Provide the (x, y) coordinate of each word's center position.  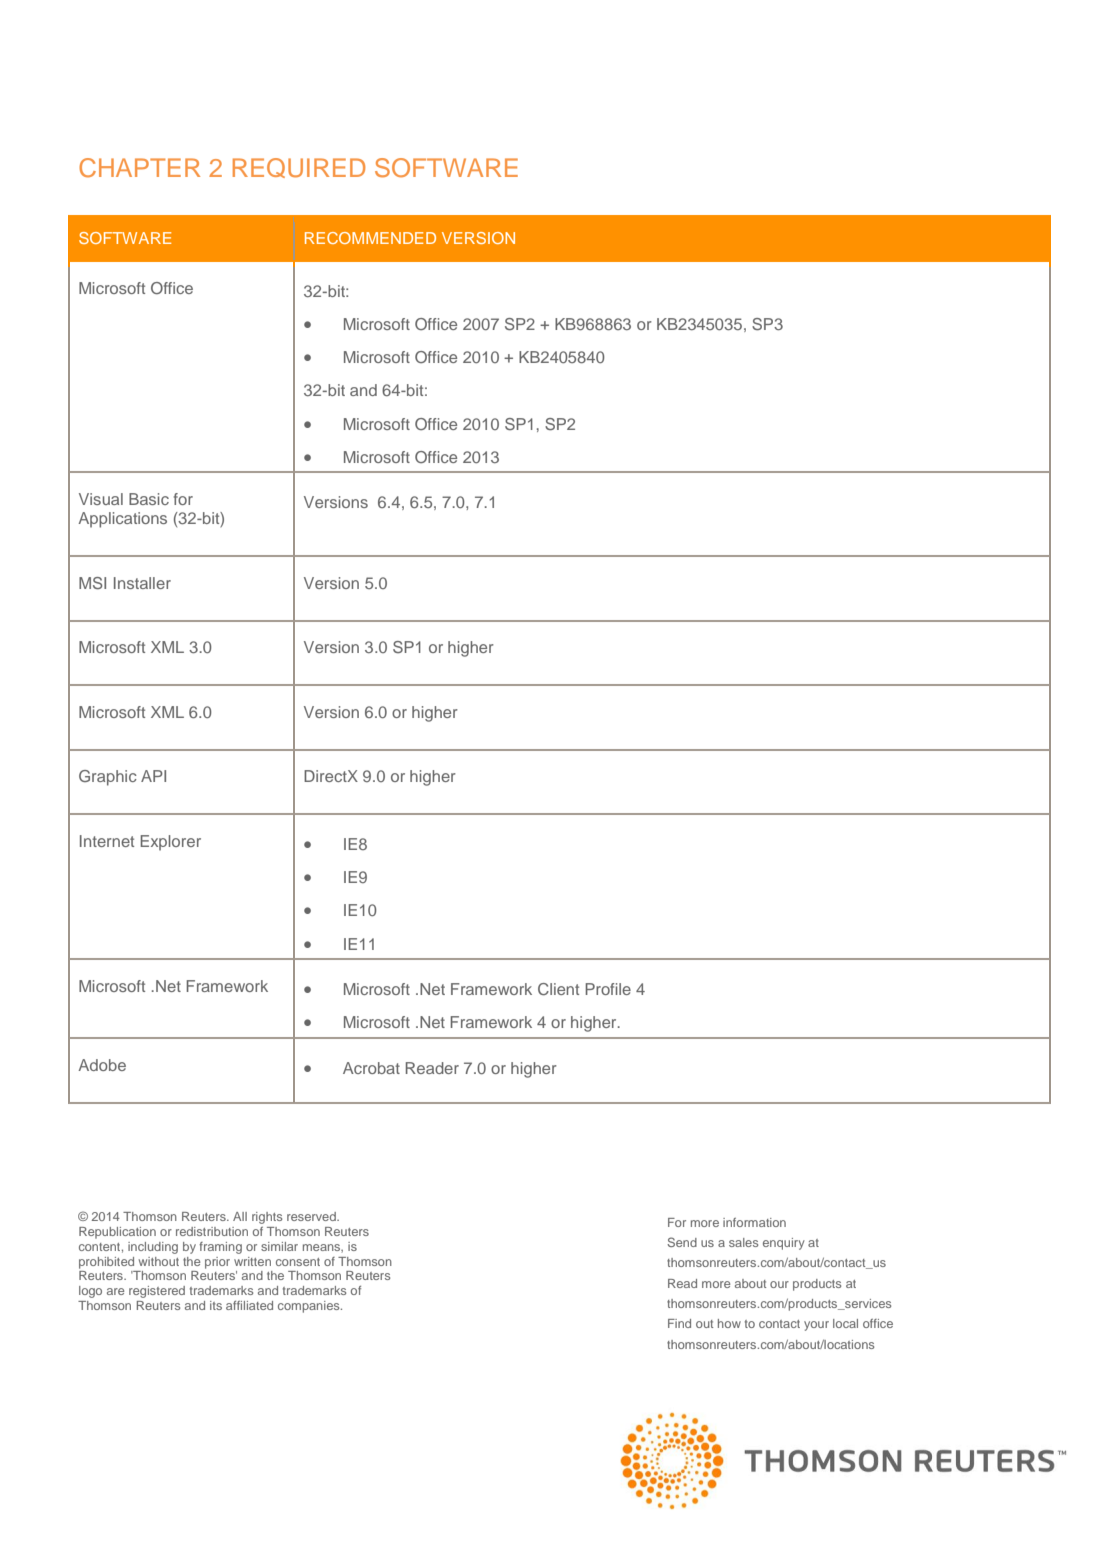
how (729, 1323)
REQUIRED (299, 168)
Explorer (170, 843)
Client (558, 989)
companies (310, 1307)
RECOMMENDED (370, 238)
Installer (142, 583)
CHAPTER (139, 168)
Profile (608, 989)
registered (157, 1292)
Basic (149, 499)
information (754, 1222)
